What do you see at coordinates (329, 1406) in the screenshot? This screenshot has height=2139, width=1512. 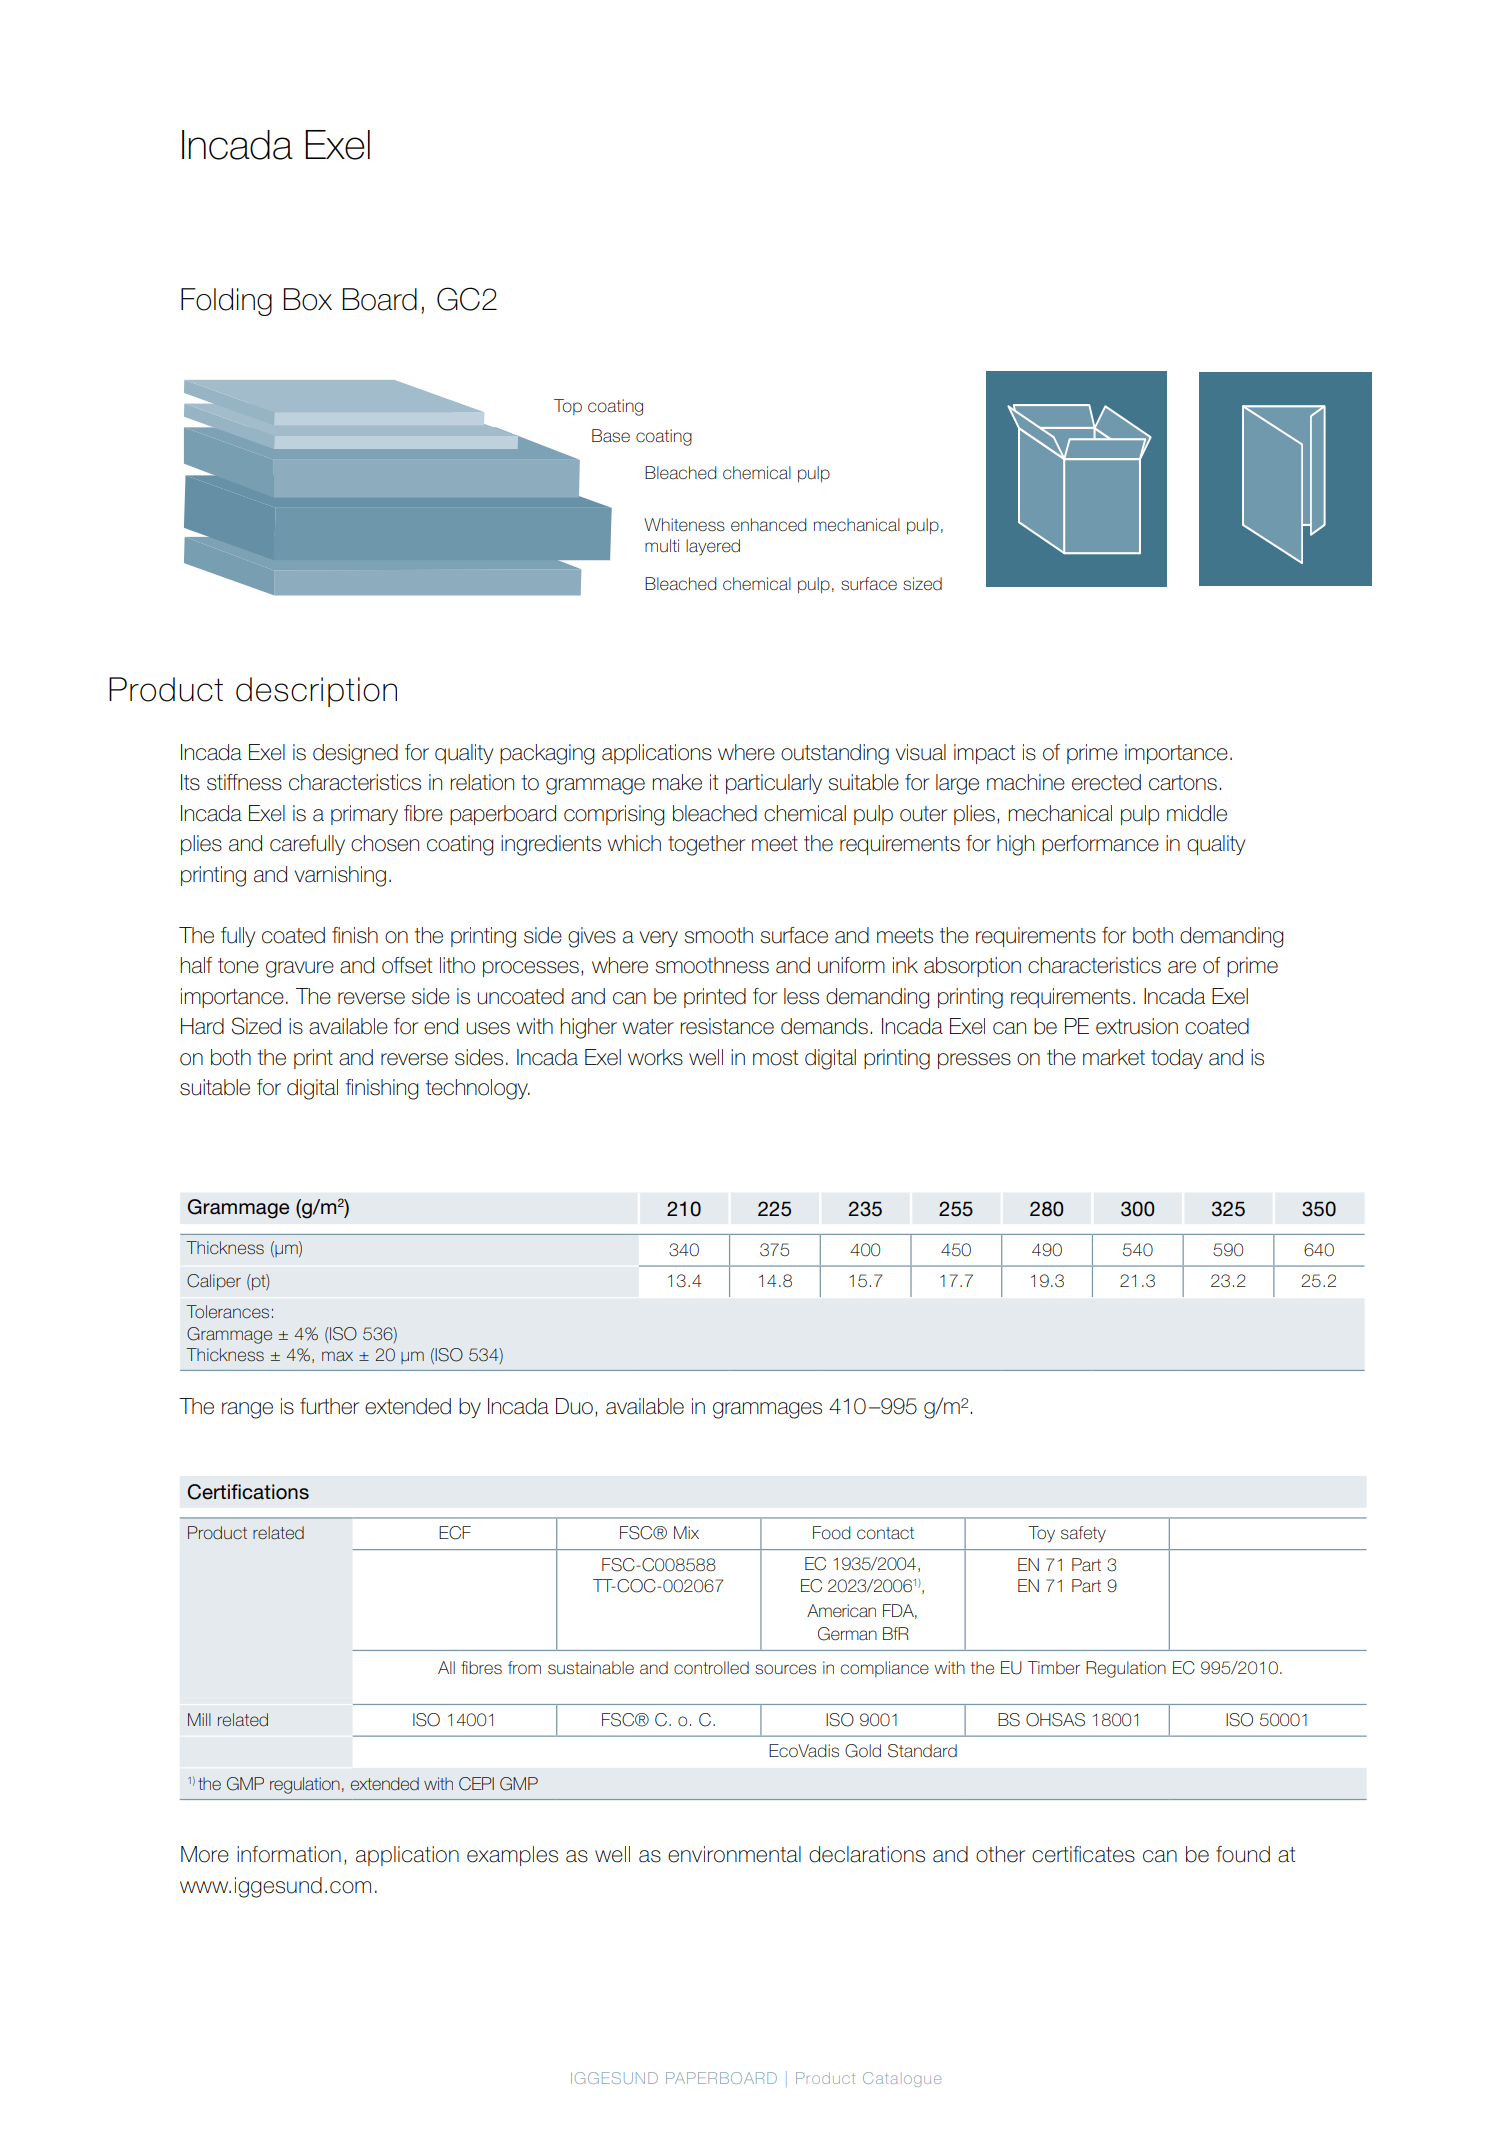 I see `further` at bounding box center [329, 1406].
